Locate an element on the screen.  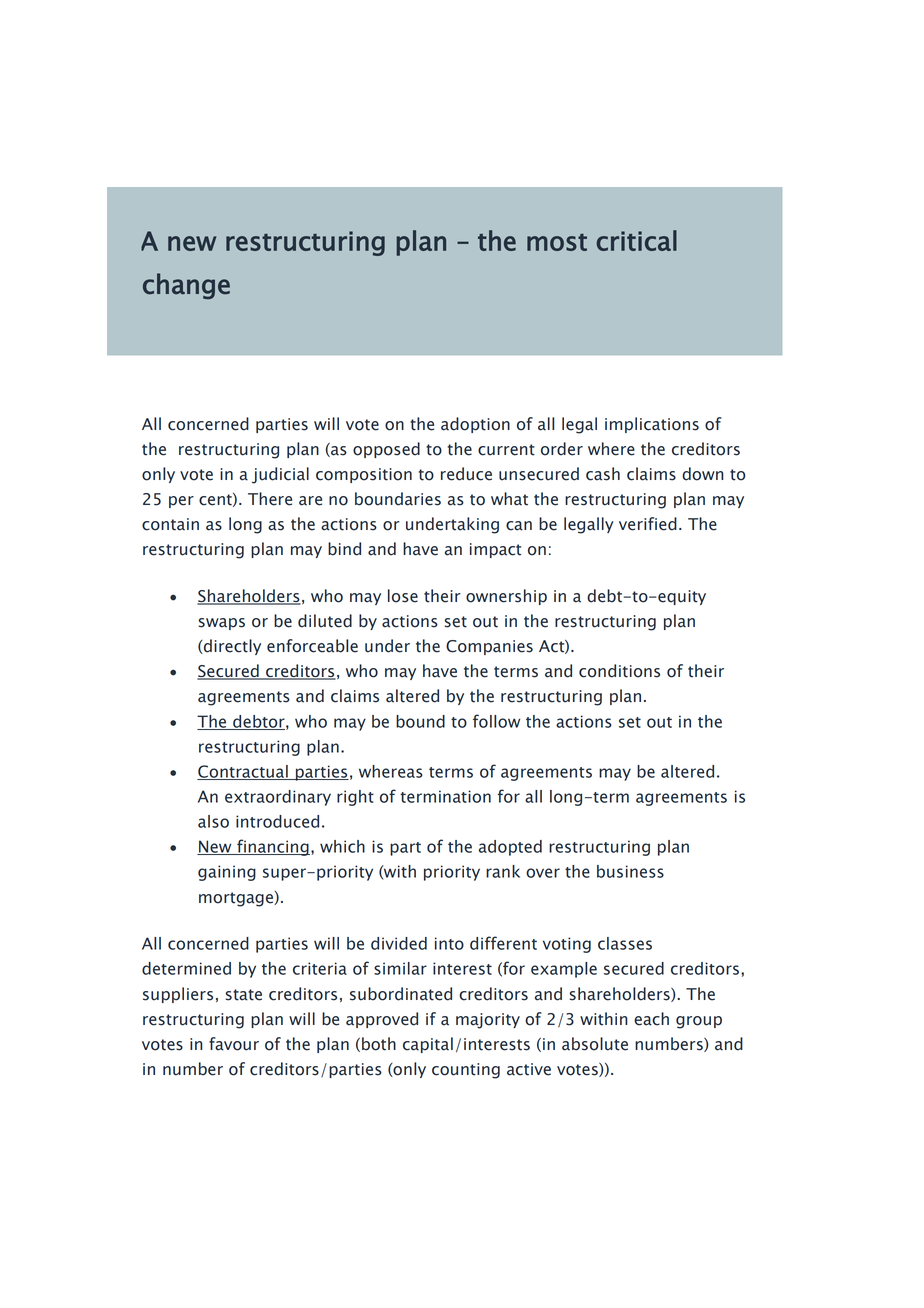
business is located at coordinates (630, 871).
